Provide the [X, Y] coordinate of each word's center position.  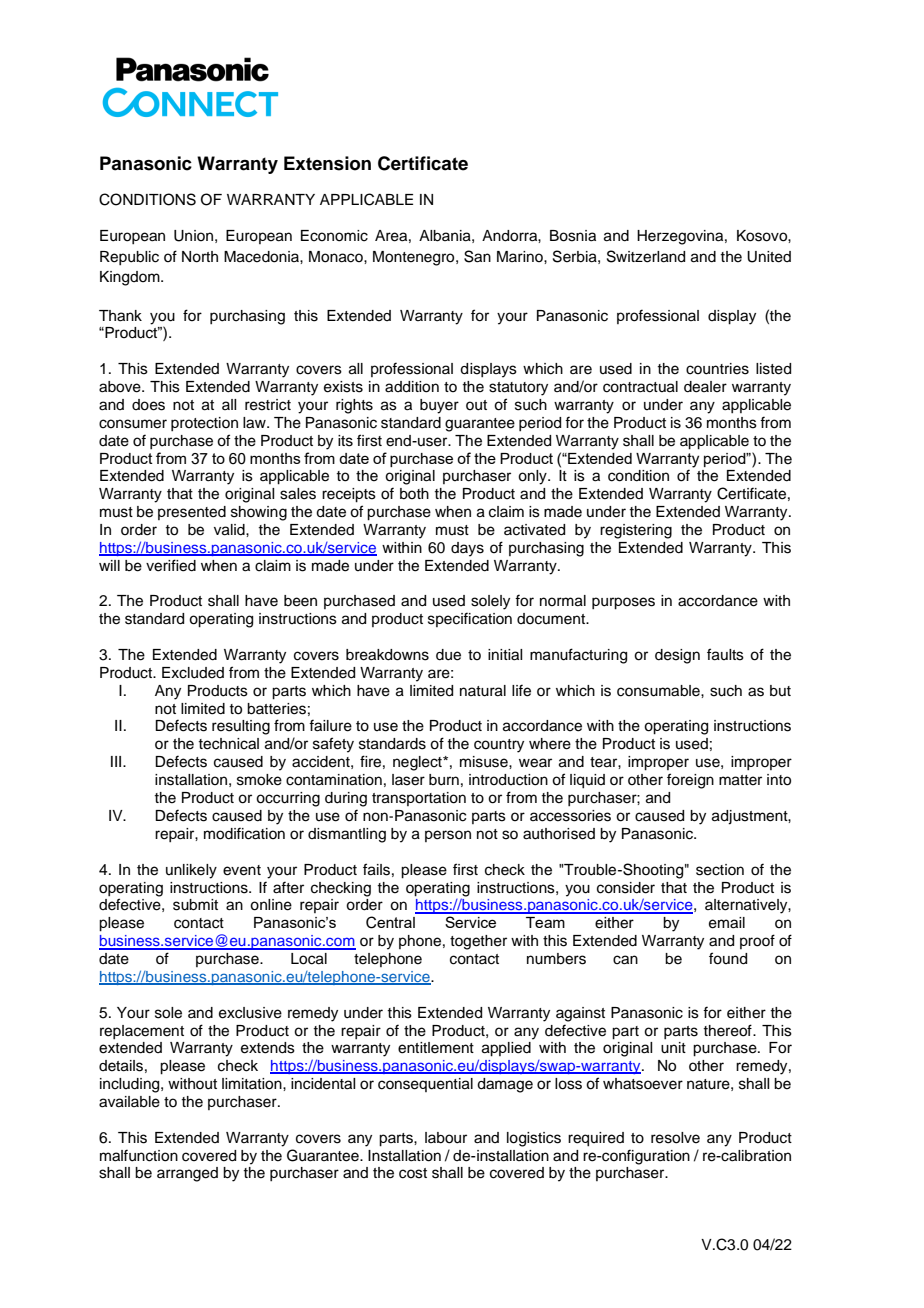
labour [446, 1138]
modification [244, 833]
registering [636, 531]
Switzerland [646, 256]
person [448, 836]
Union [193, 236]
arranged [187, 1174]
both [414, 494]
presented [192, 513]
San [477, 256]
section [720, 870]
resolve [675, 1138]
